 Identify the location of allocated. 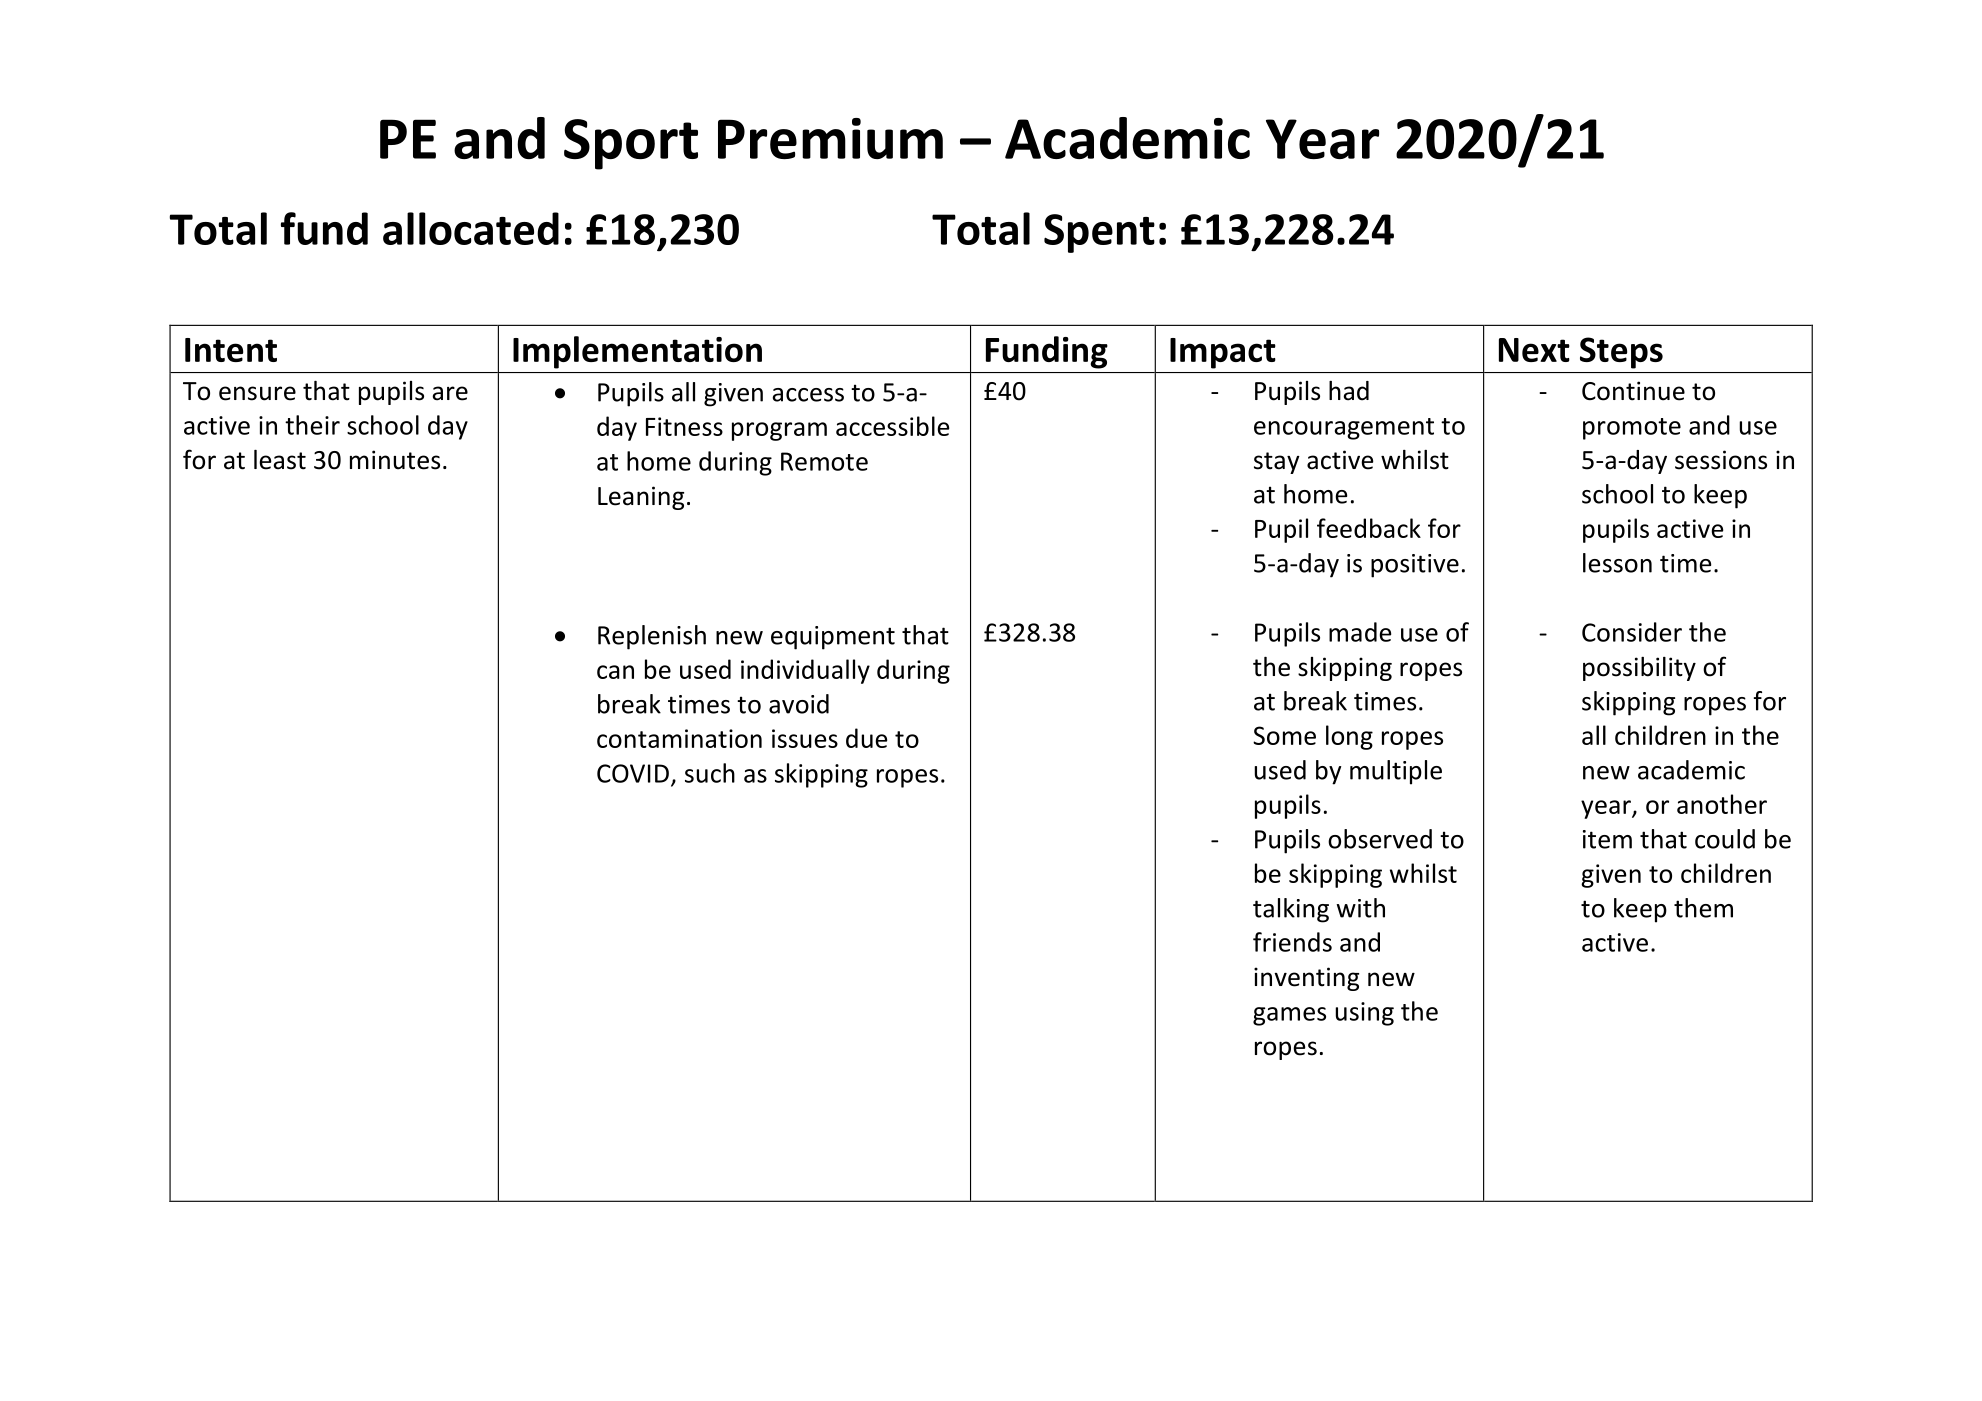
(471, 228).
